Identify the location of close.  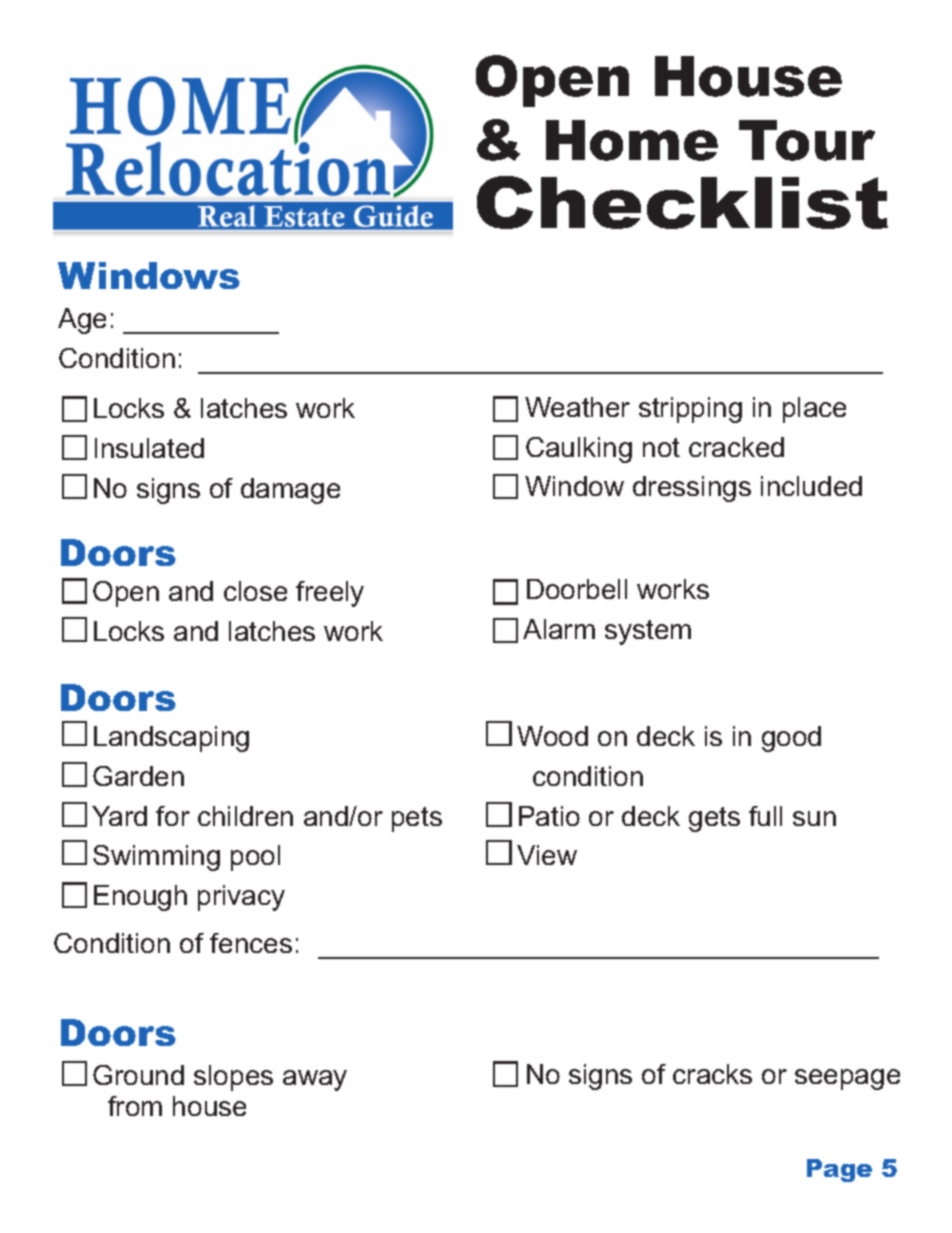
(255, 591).
